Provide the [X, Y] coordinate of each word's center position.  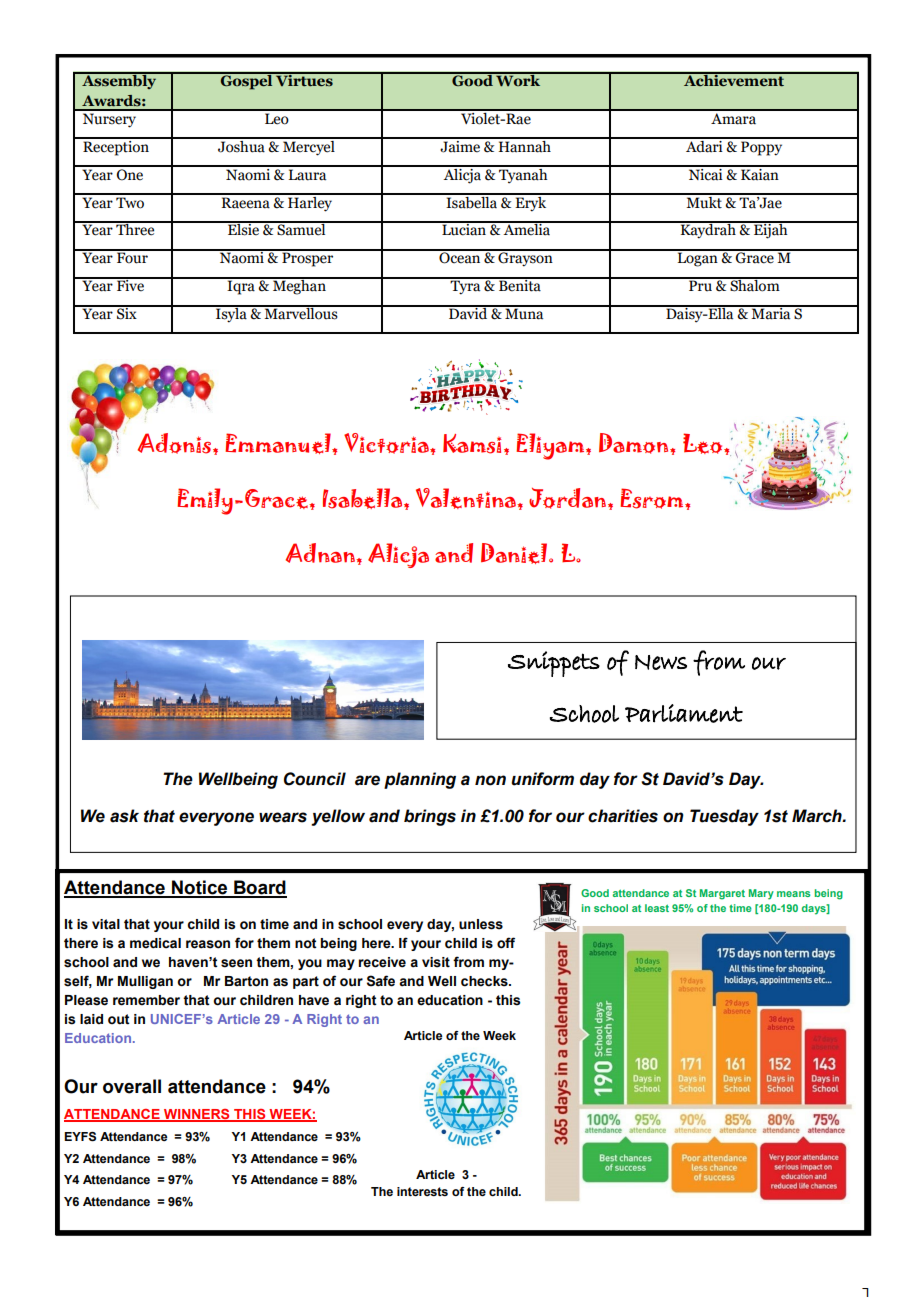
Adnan [321, 553]
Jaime [460, 145]
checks [485, 981]
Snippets [554, 664]
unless [481, 924]
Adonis [176, 443]
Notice [200, 888]
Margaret [722, 894]
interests [422, 1191]
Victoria [387, 443]
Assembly [119, 80]
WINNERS [197, 1115]
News [661, 662]
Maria [771, 313]
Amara [734, 117]
